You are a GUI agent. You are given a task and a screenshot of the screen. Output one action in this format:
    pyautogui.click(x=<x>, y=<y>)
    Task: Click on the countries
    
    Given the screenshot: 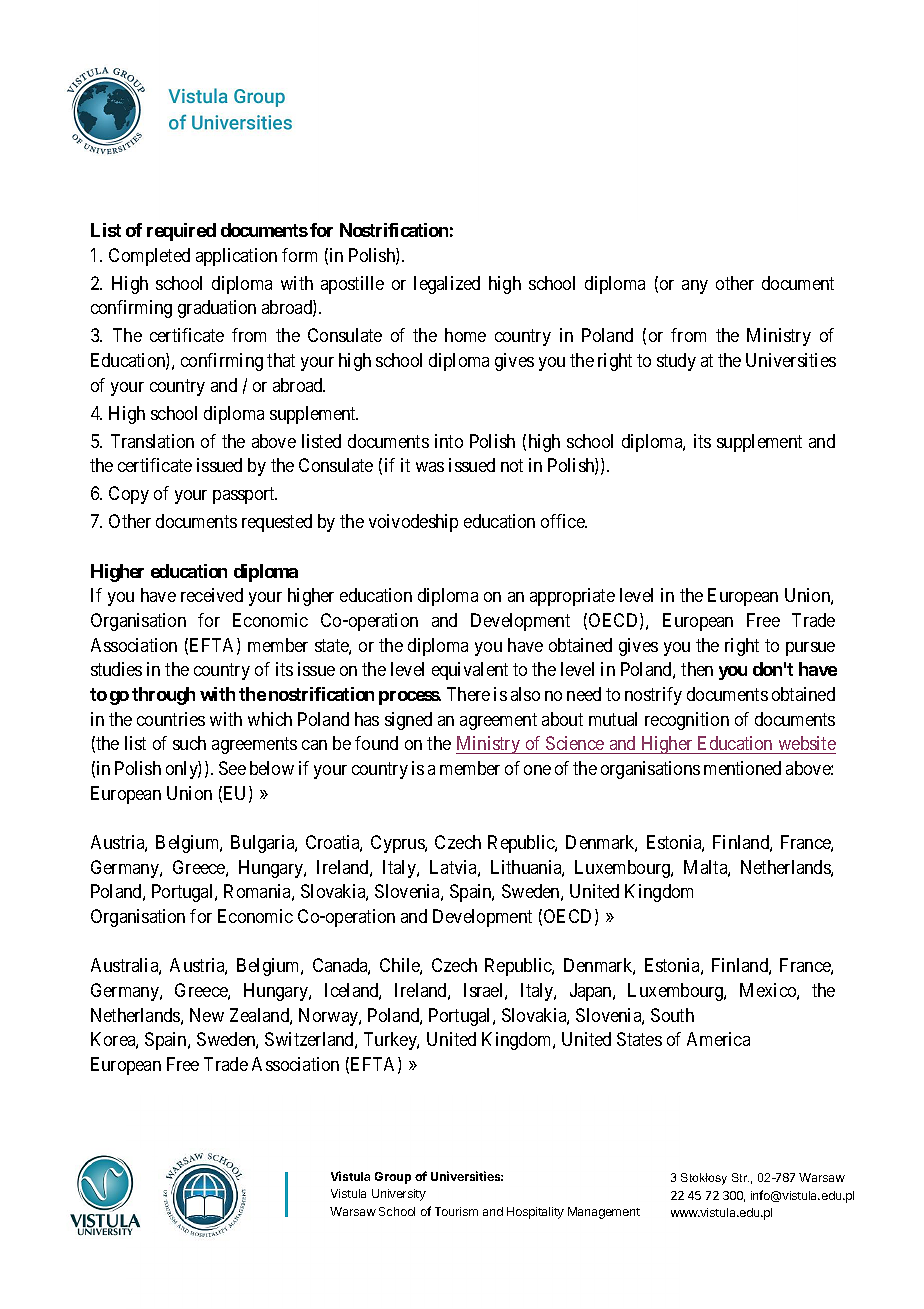 What is the action you would take?
    pyautogui.click(x=171, y=719)
